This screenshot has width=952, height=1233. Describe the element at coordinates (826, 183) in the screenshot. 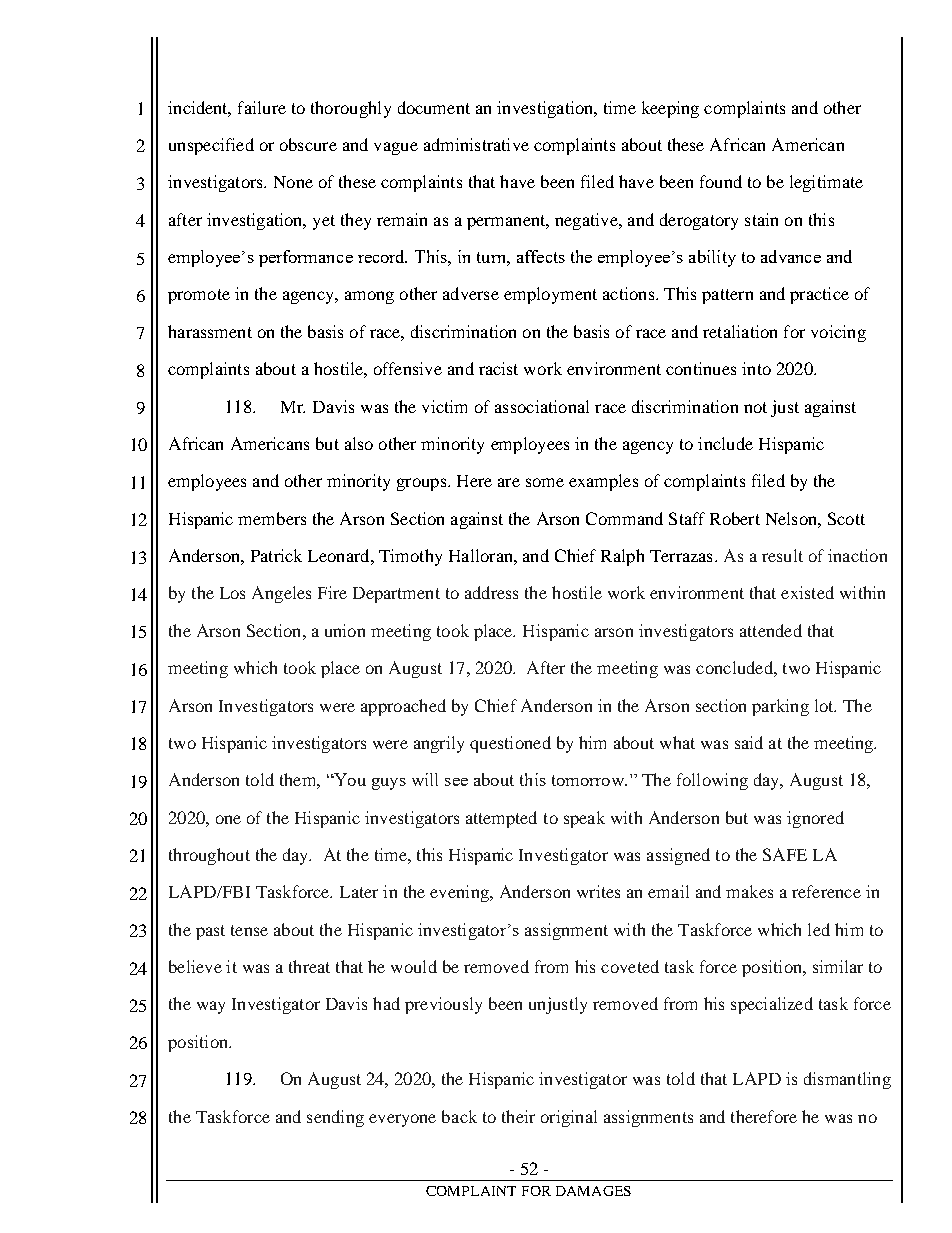

I see `legitimate` at that location.
